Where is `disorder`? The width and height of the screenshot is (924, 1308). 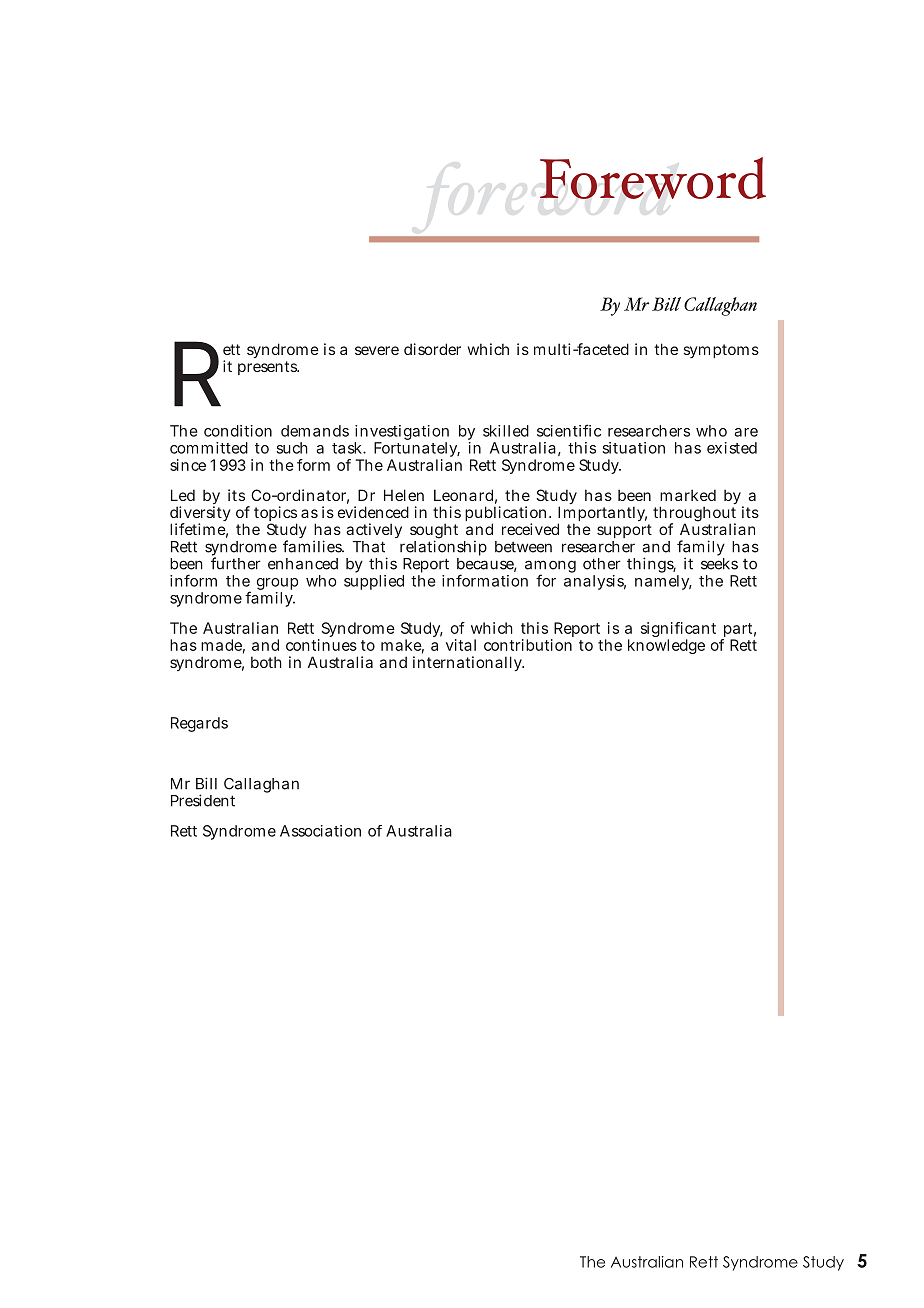 disorder is located at coordinates (432, 349).
